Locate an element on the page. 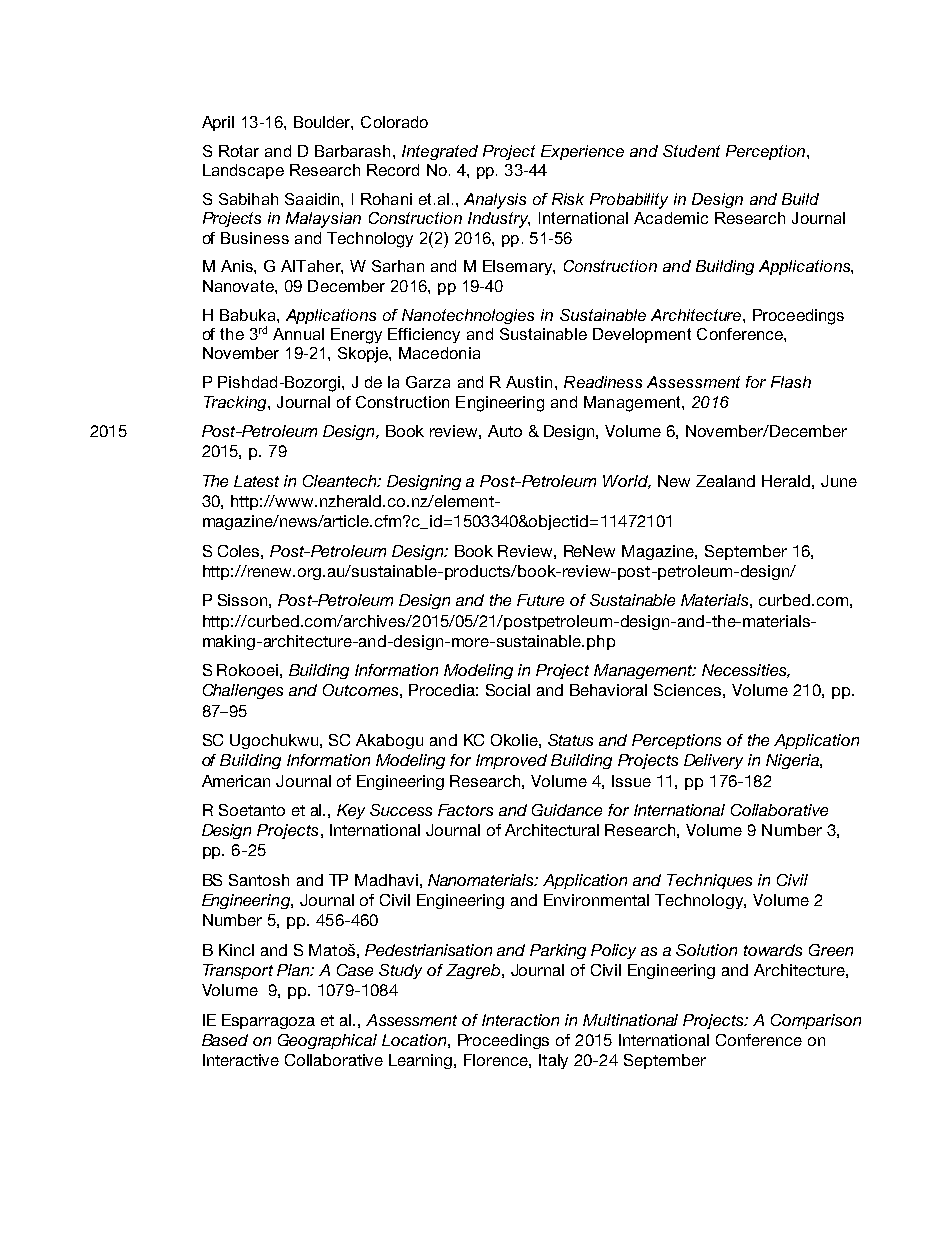 Image resolution: width=952 pixels, height=1233 pixels. Comparison is located at coordinates (816, 1021).
